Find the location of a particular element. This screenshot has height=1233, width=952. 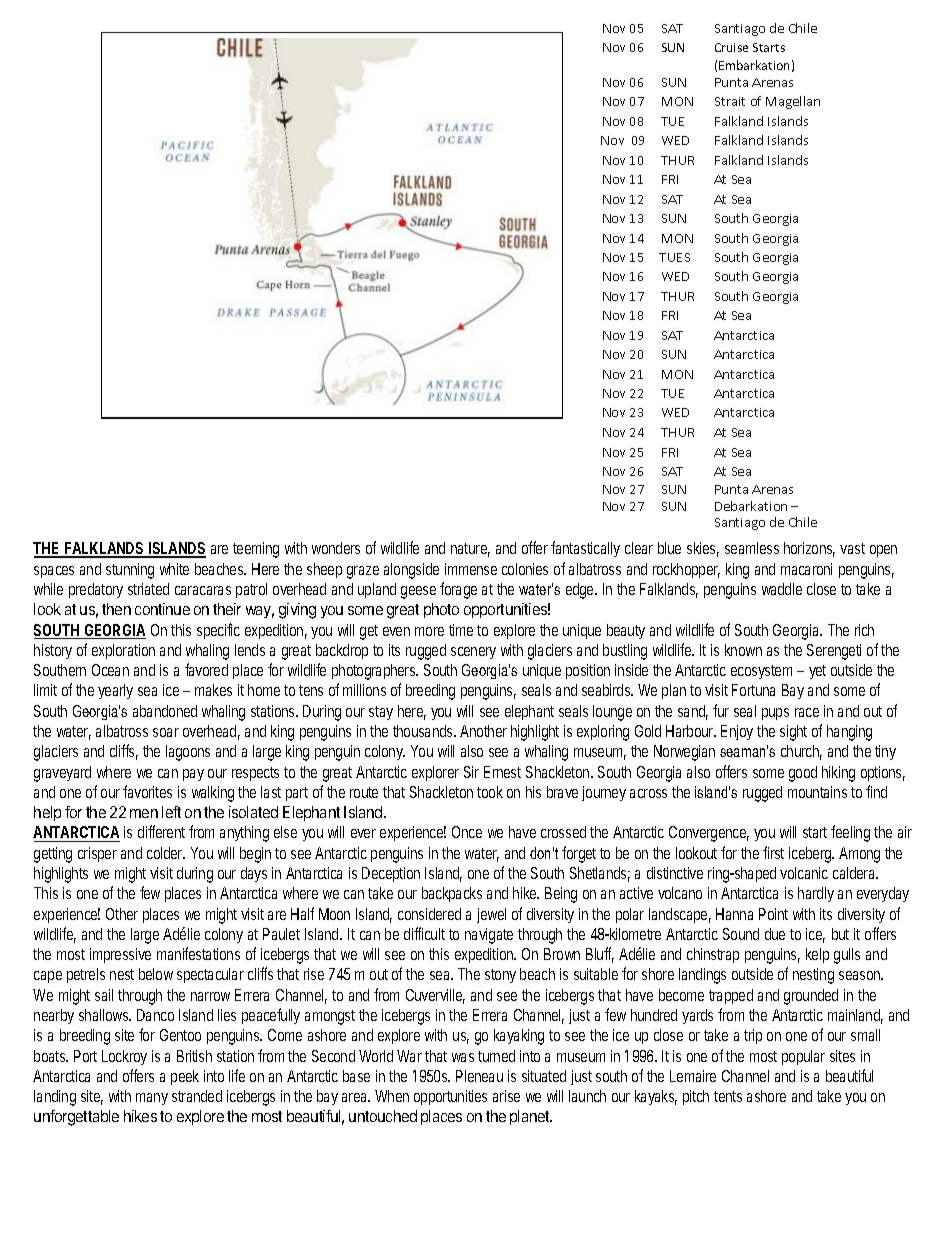

Magellan is located at coordinates (793, 102).
